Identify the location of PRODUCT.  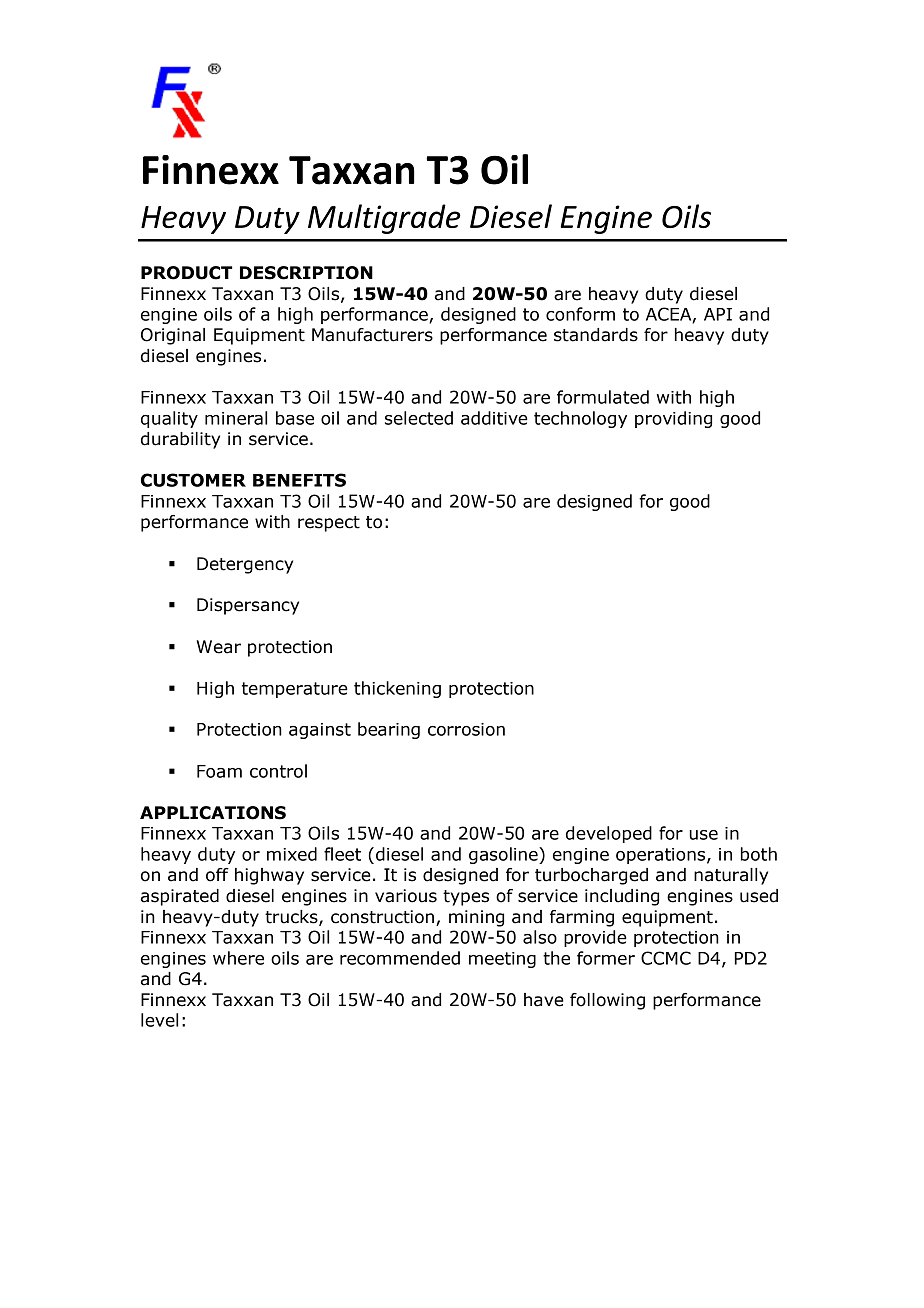
(186, 273).
